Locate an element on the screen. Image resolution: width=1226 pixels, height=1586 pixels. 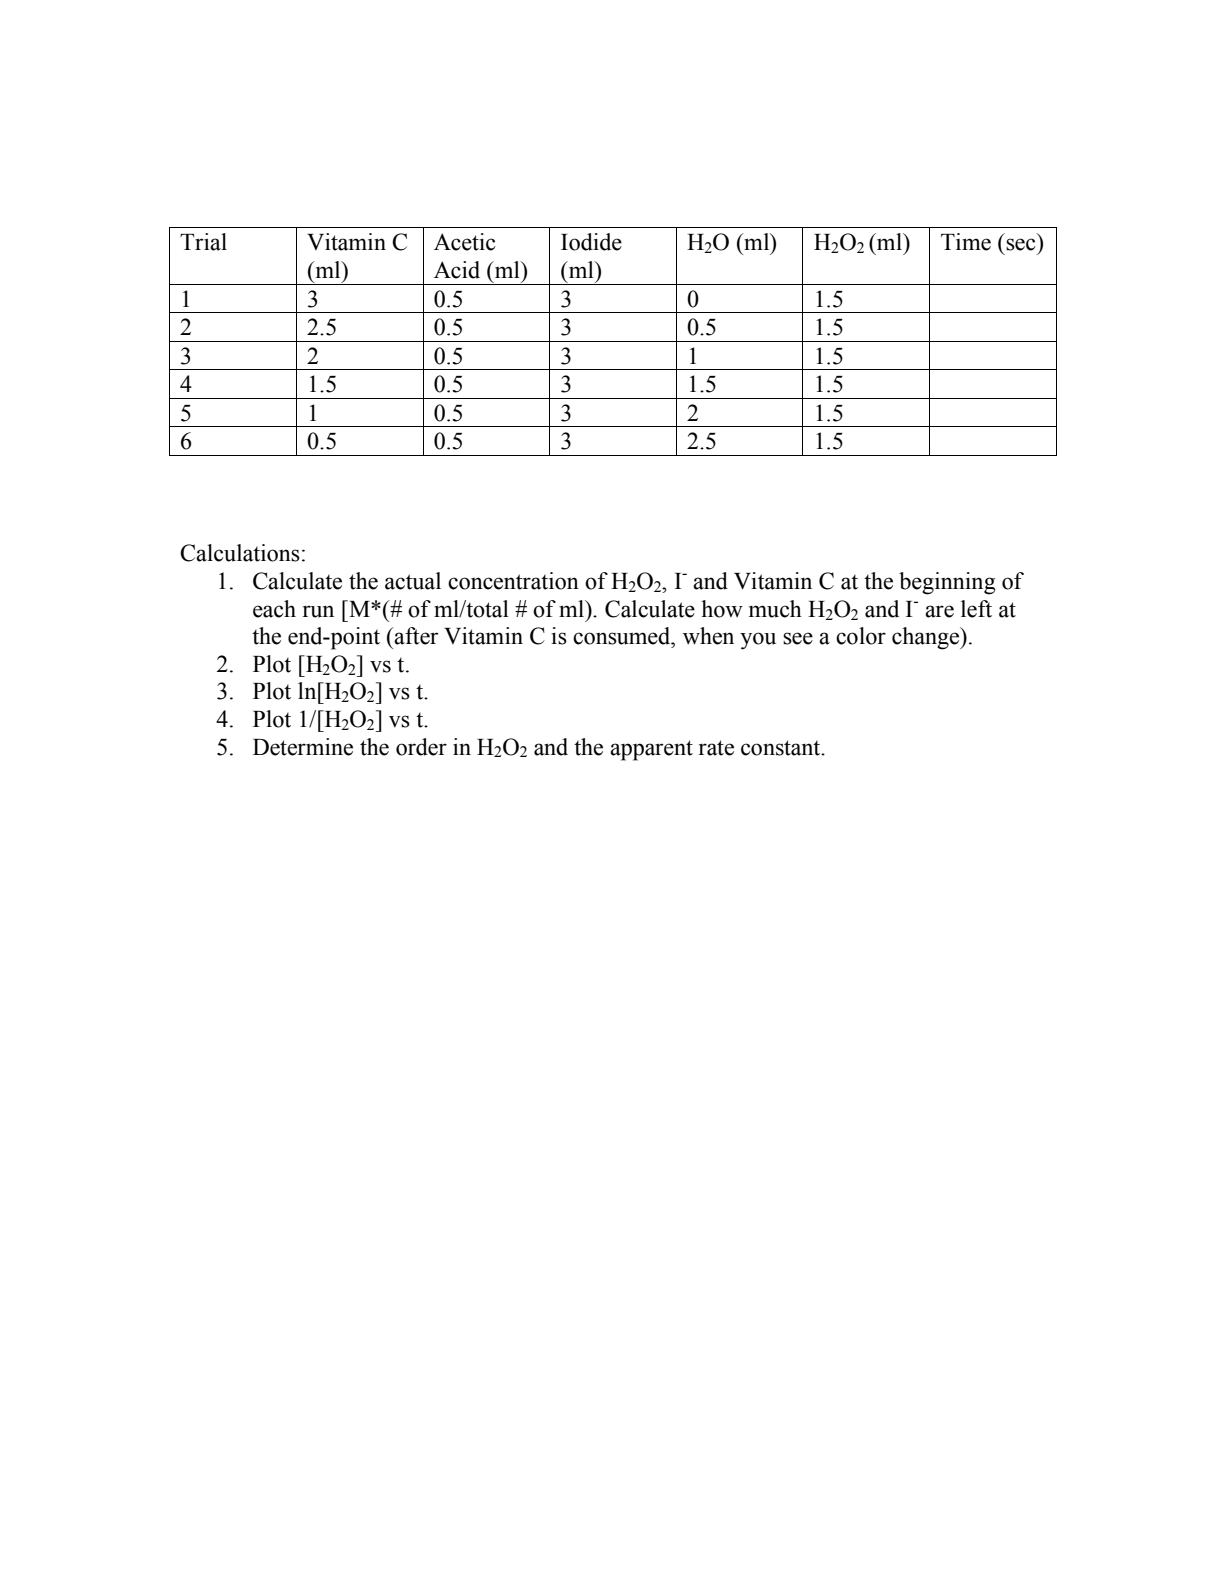
Time is located at coordinates (966, 242).
